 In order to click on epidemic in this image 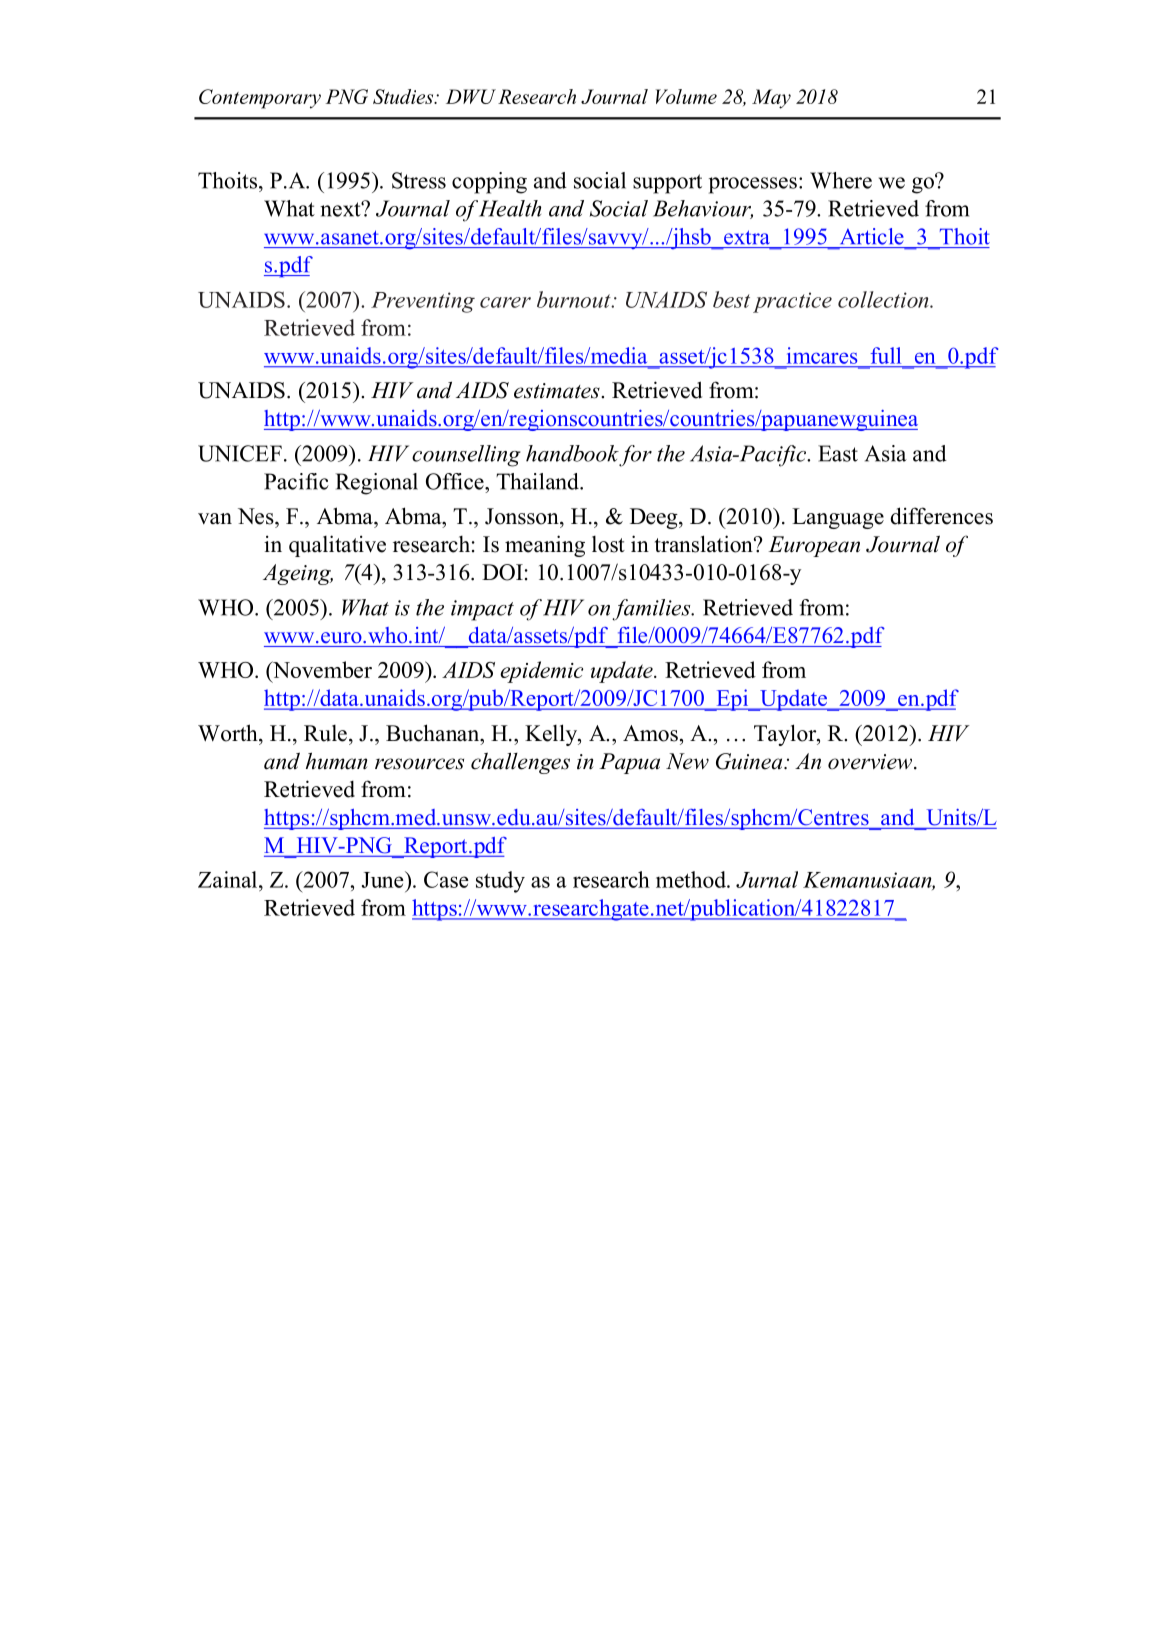, I will do `click(541, 672)`.
